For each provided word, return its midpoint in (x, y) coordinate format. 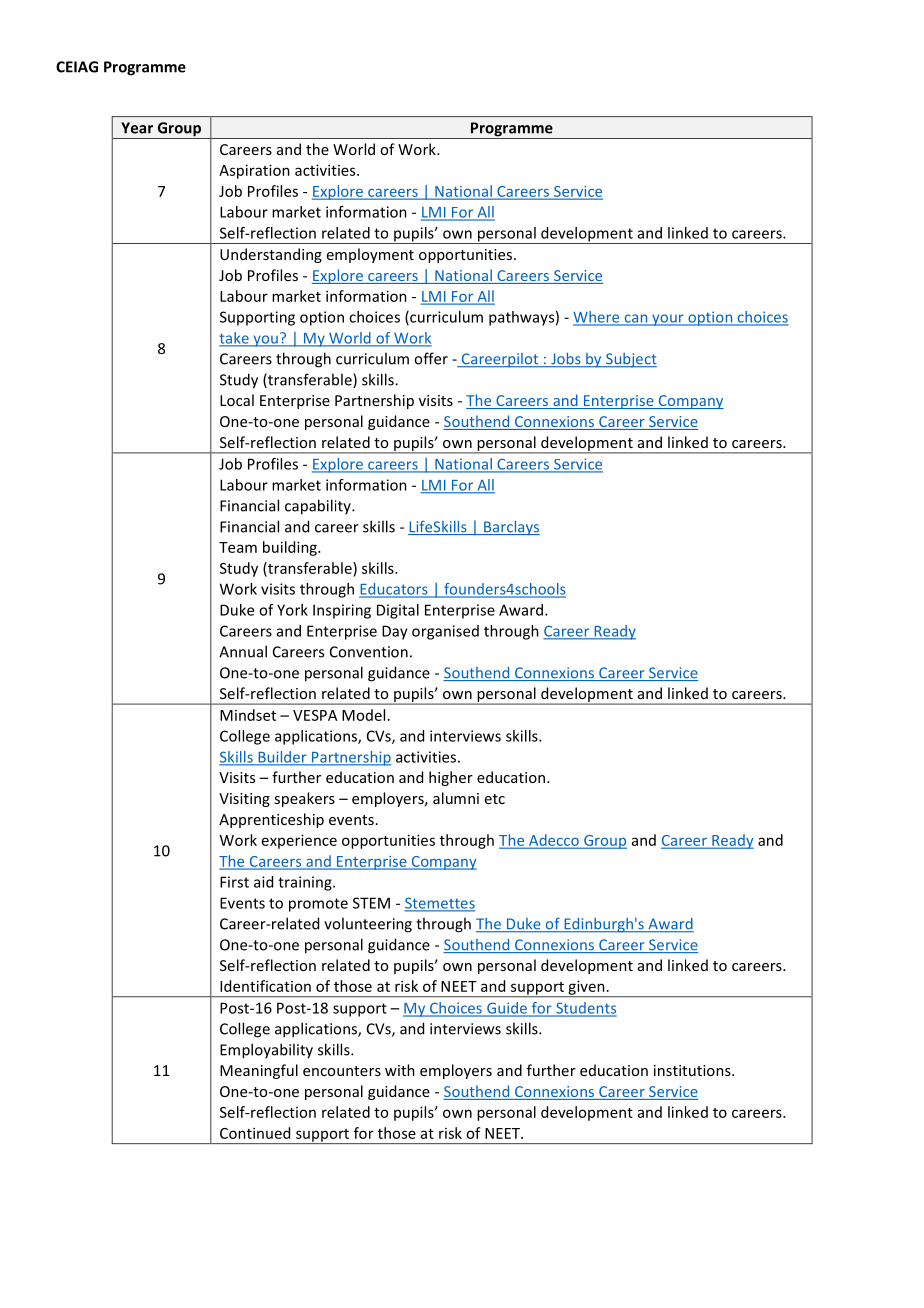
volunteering (368, 925)
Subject (630, 360)
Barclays (511, 528)
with (400, 1070)
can (636, 319)
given (586, 988)
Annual (243, 651)
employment (370, 255)
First (234, 882)
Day (395, 632)
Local (237, 400)
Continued (255, 1133)
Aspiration (254, 171)
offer (431, 358)
